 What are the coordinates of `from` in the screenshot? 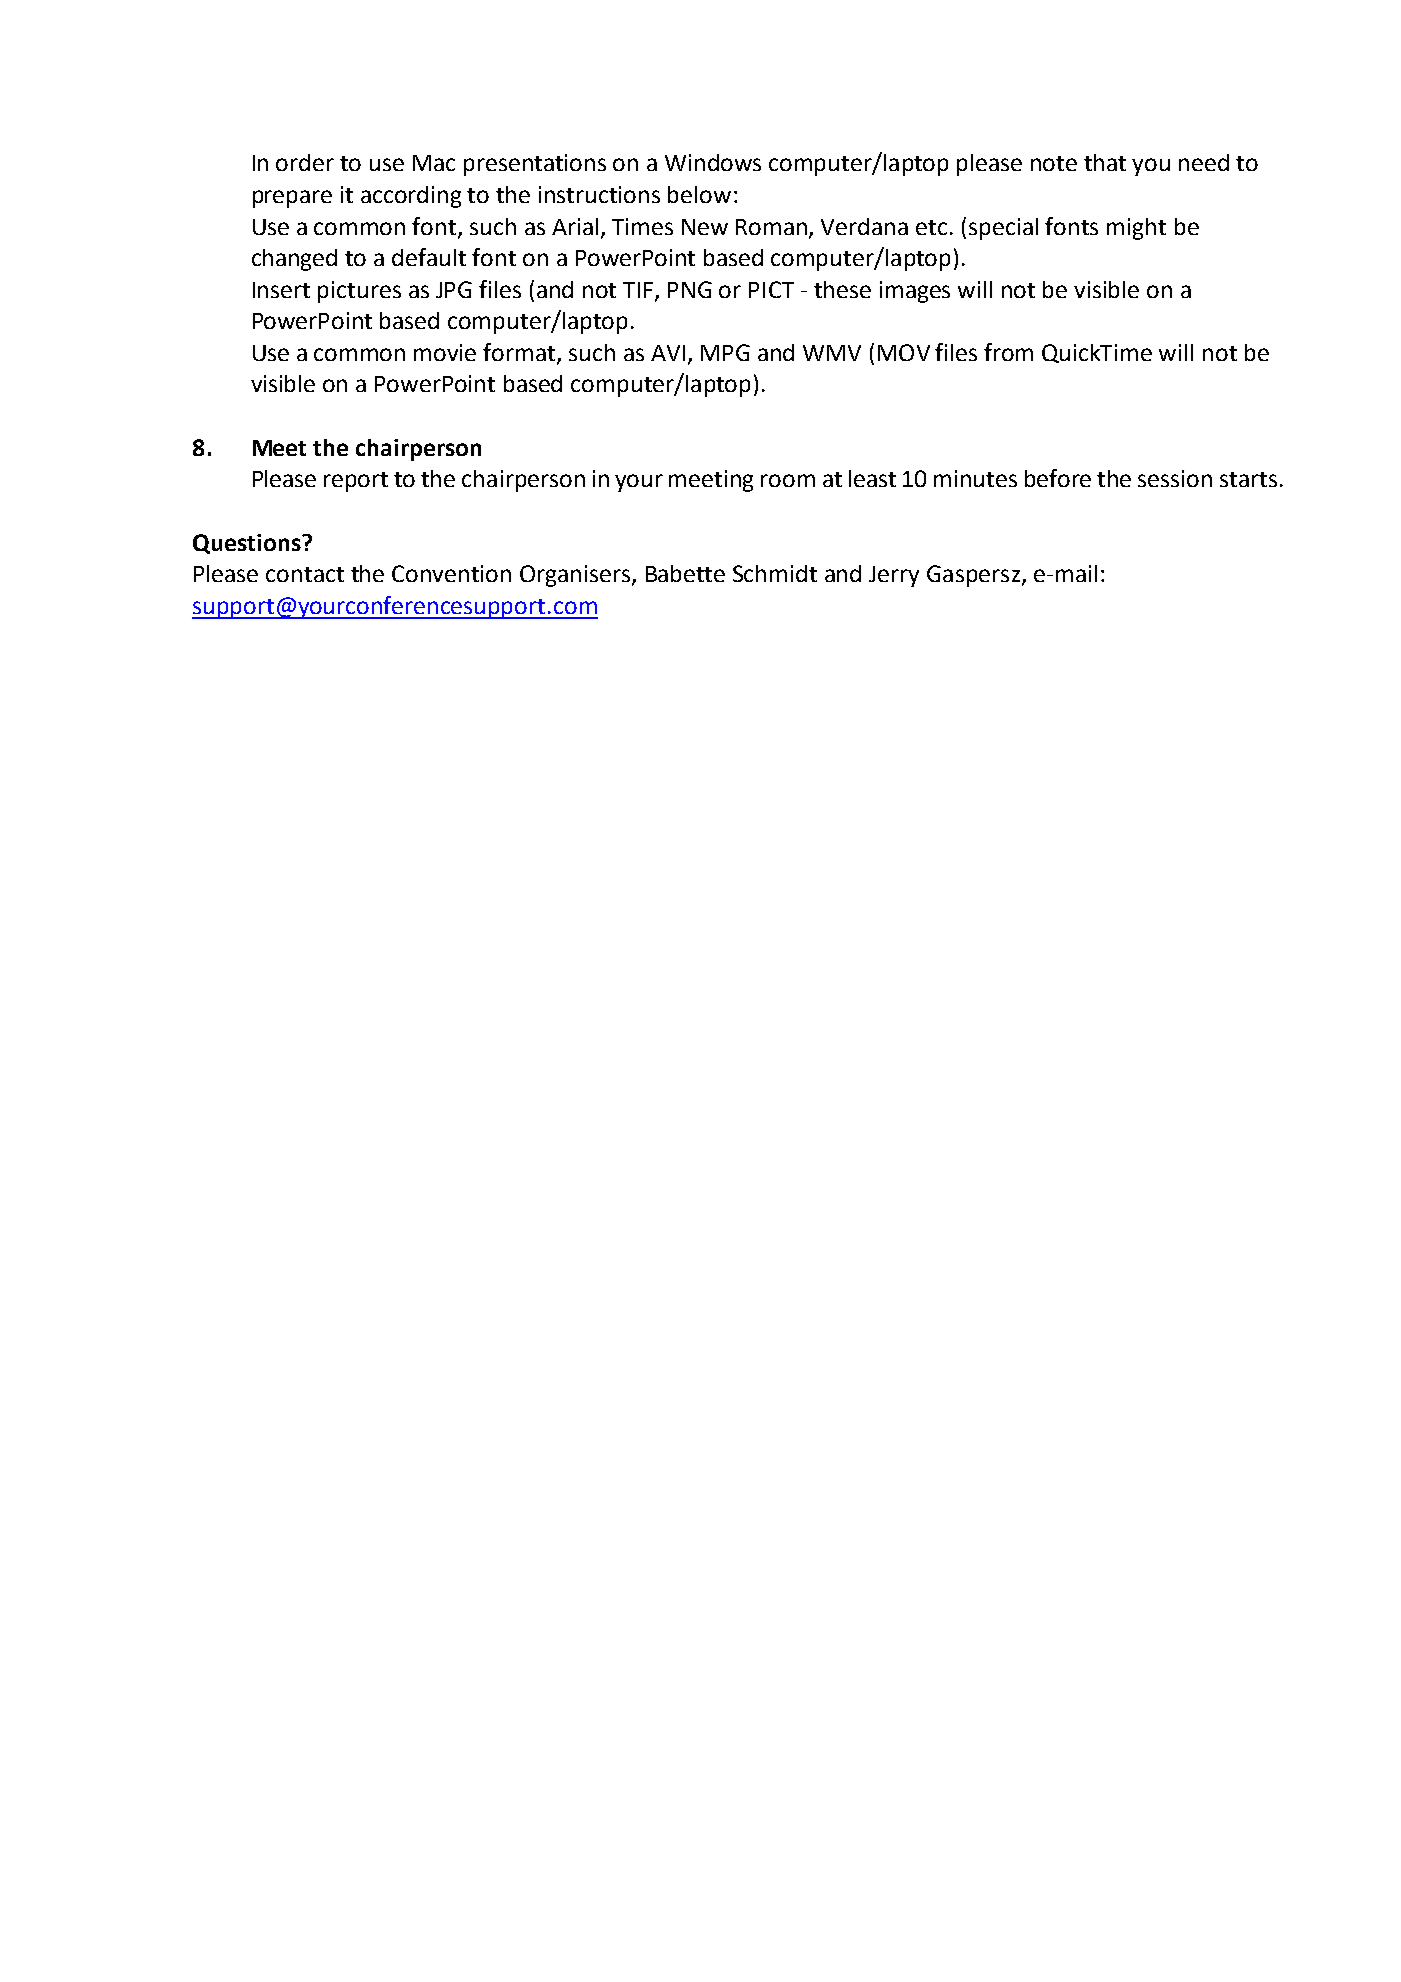 It's located at (1008, 352).
